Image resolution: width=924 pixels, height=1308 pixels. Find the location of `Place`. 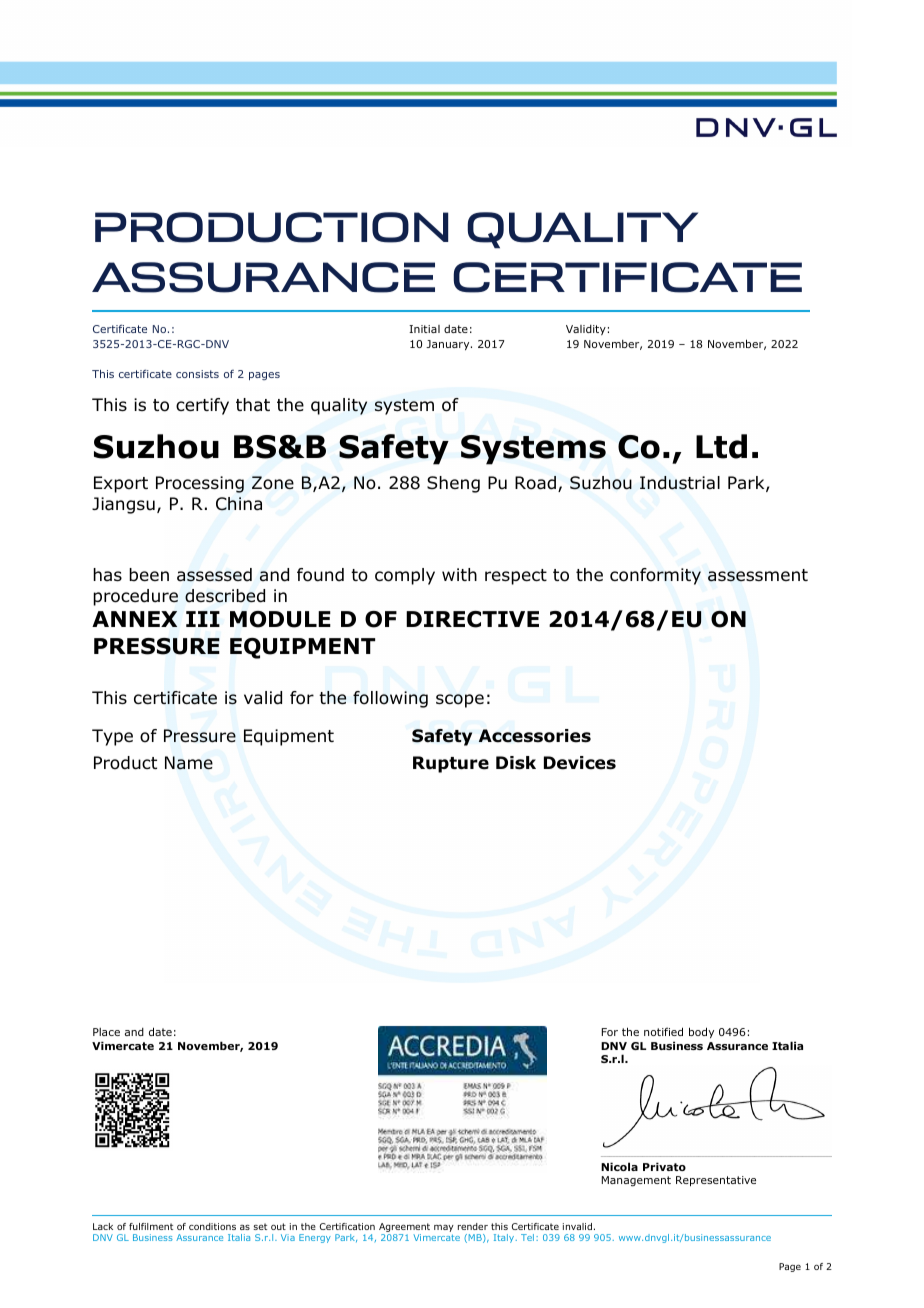

Place is located at coordinates (106, 1032).
